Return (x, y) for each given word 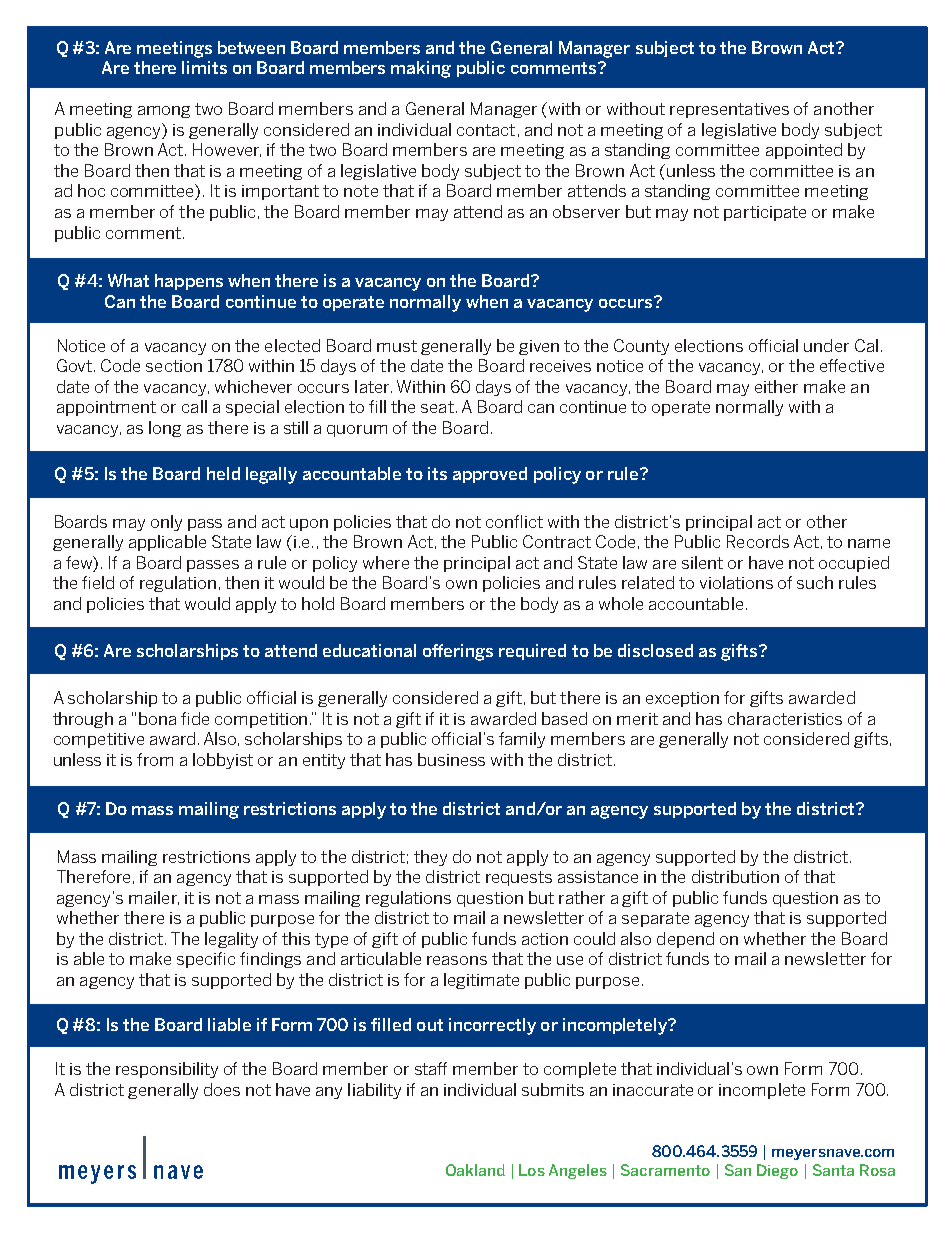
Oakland (475, 1170)
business (451, 759)
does (222, 1089)
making (421, 69)
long (165, 429)
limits (204, 67)
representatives (729, 110)
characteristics (785, 718)
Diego (777, 1171)
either (776, 386)
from (155, 759)
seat (437, 407)
